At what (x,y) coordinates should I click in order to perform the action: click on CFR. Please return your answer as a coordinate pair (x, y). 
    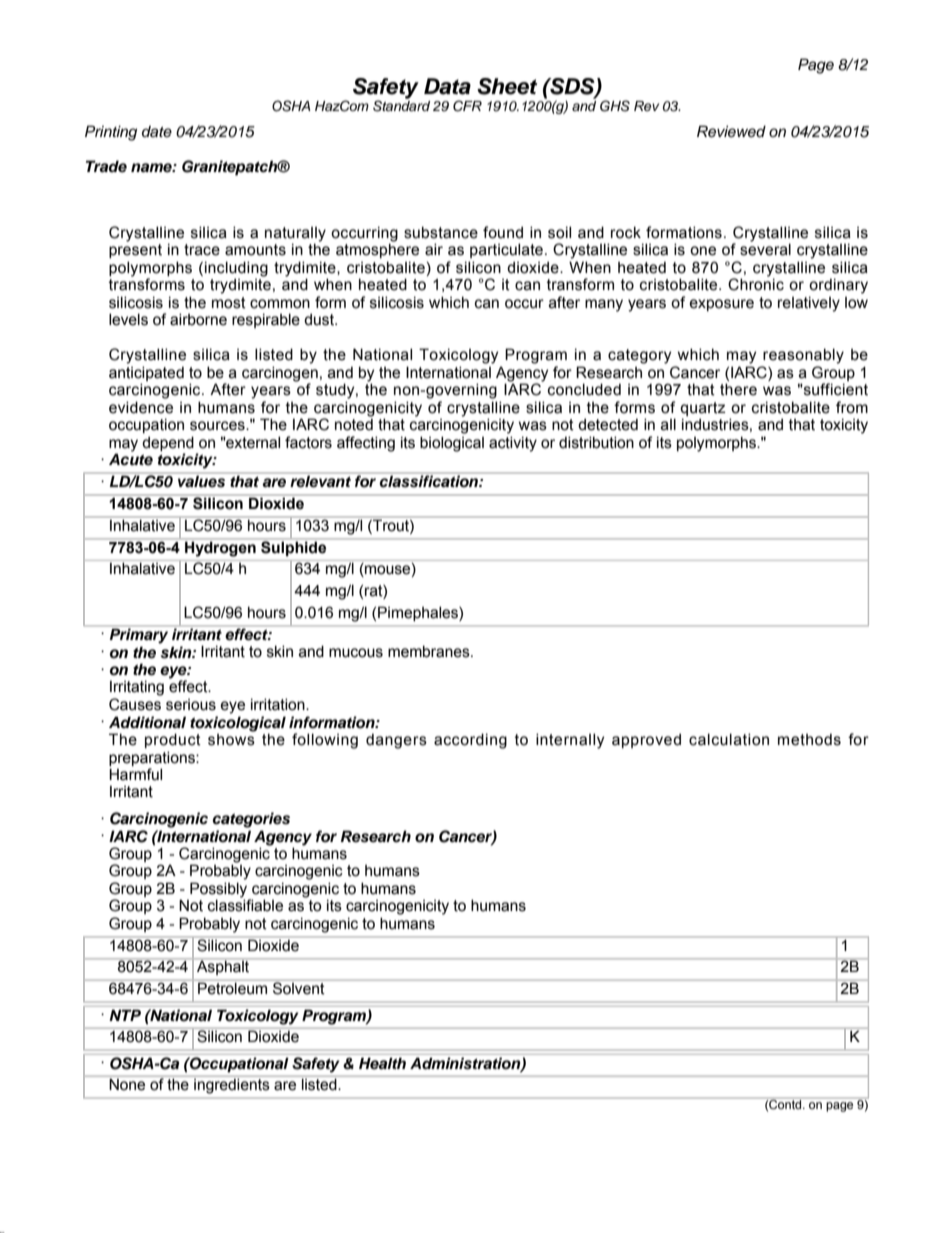
    Looking at the image, I should click on (467, 106).
